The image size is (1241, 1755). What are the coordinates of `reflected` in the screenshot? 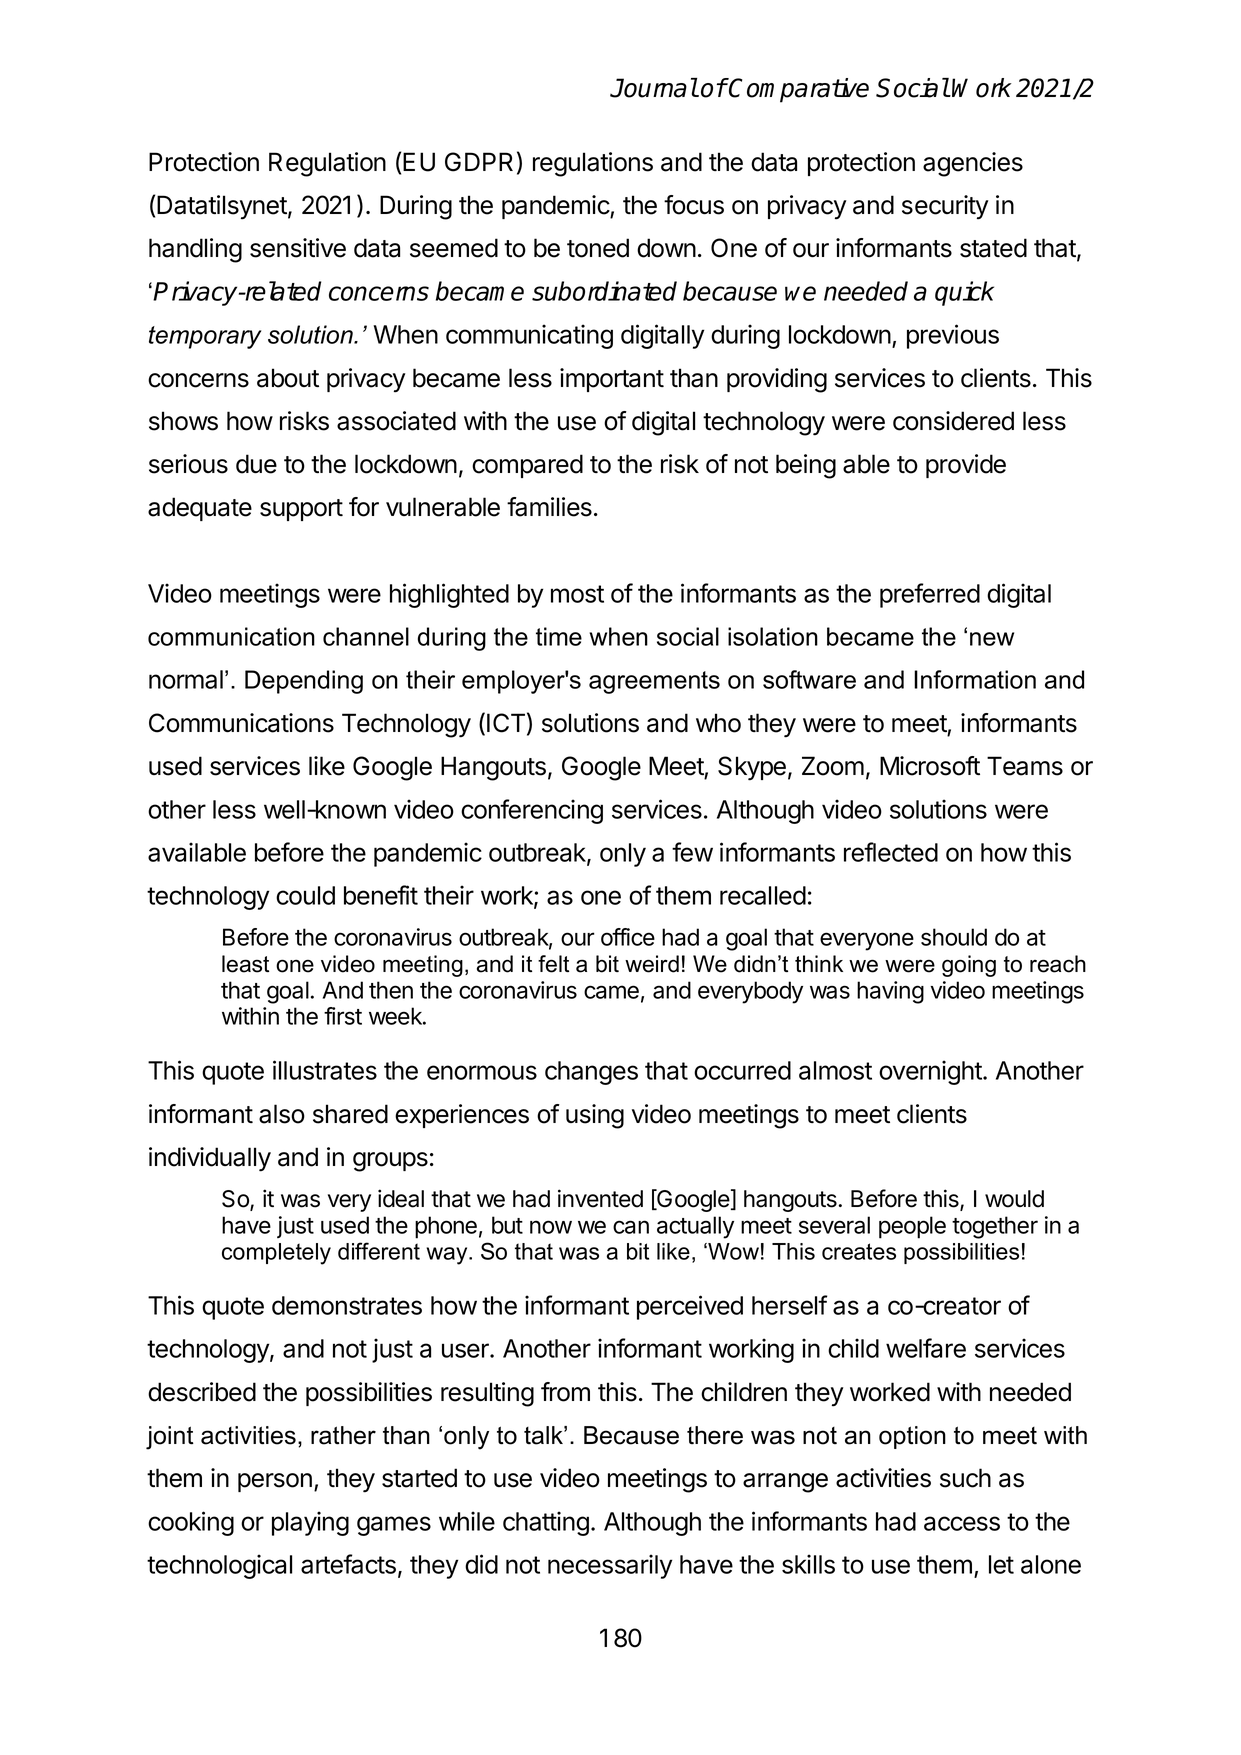 It's located at (891, 852).
